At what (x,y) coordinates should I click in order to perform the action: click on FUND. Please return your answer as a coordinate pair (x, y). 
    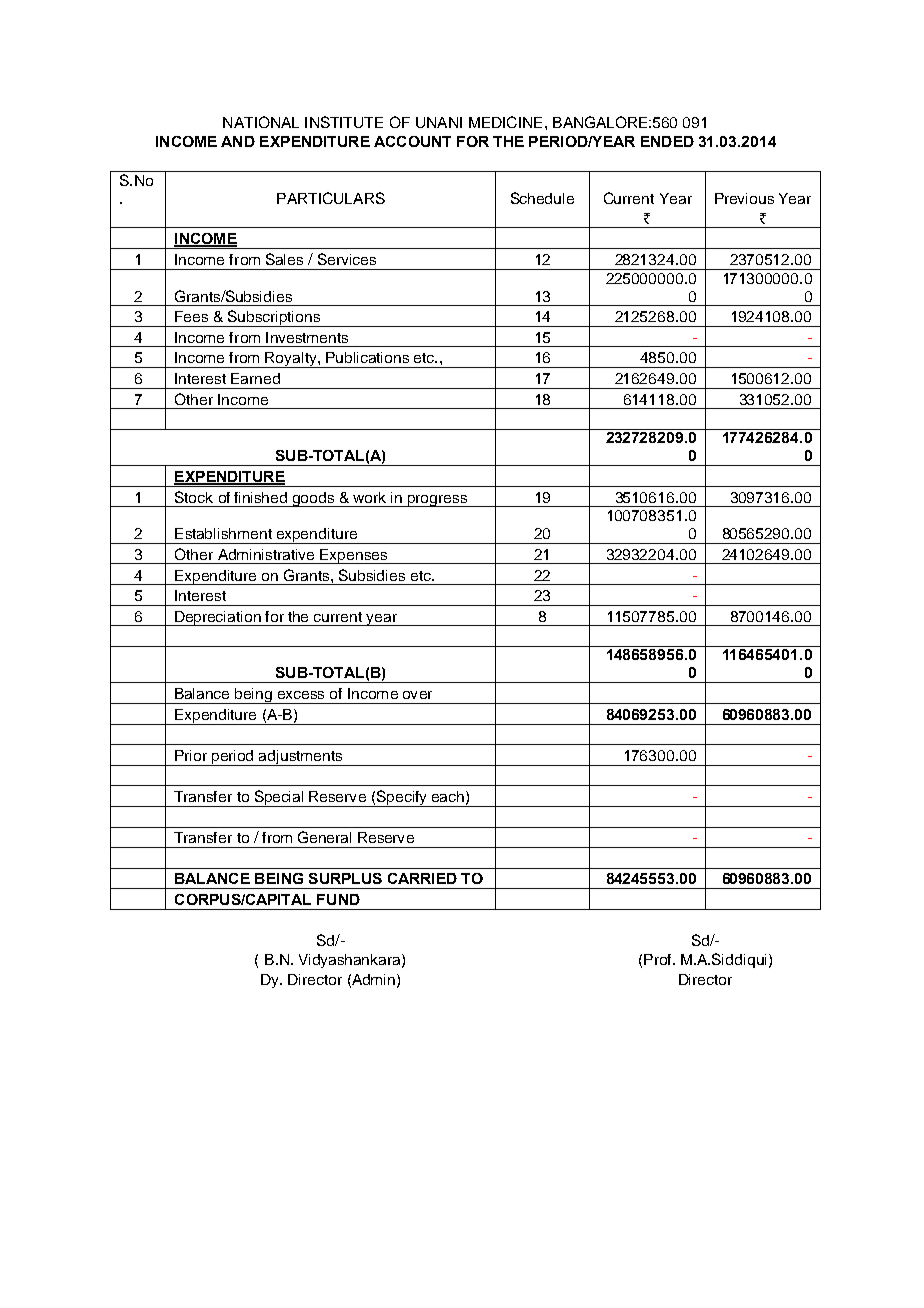
    Looking at the image, I should click on (338, 899).
